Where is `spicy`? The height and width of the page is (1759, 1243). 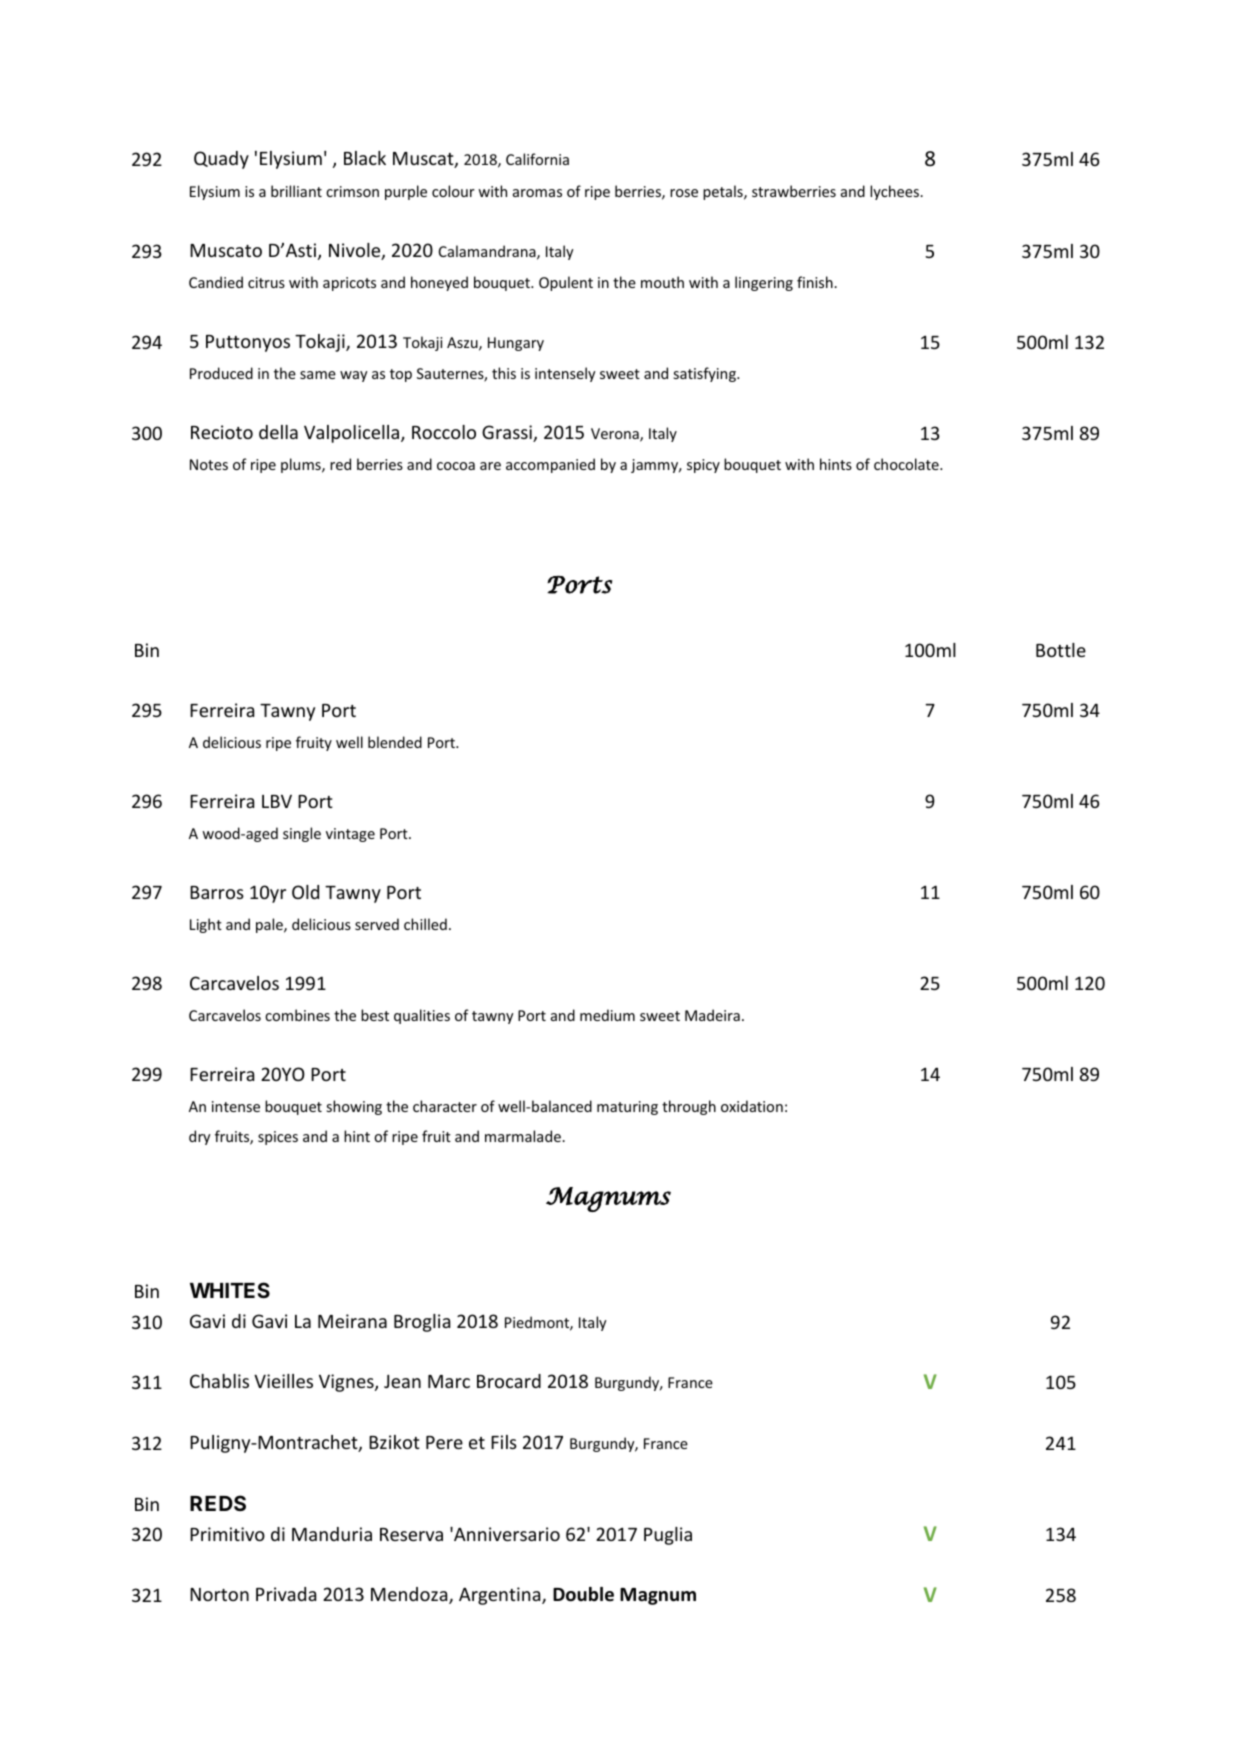
spicy is located at coordinates (703, 466).
